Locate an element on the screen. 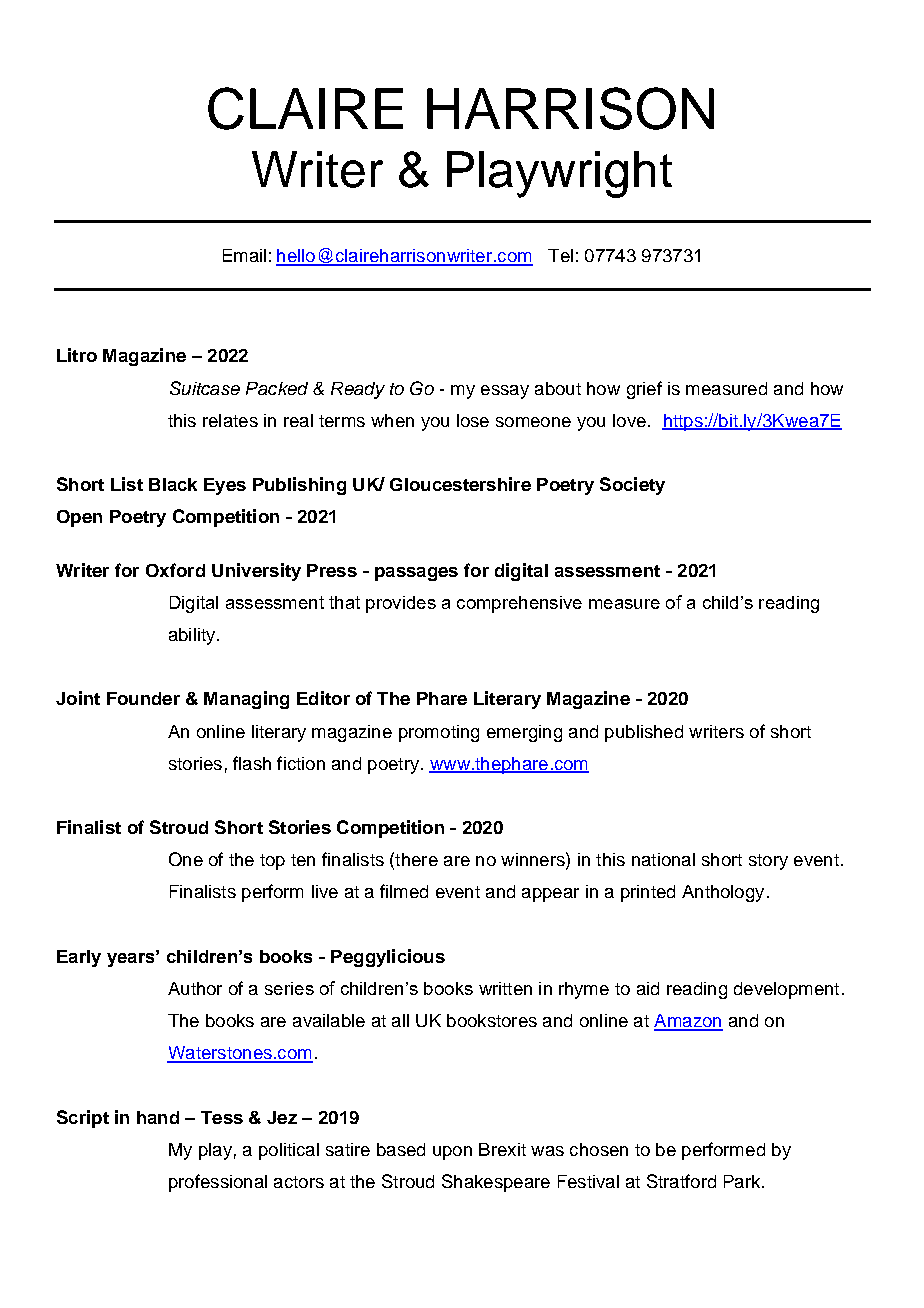 The height and width of the screenshot is (1308, 924). Tel is located at coordinates (560, 255).
